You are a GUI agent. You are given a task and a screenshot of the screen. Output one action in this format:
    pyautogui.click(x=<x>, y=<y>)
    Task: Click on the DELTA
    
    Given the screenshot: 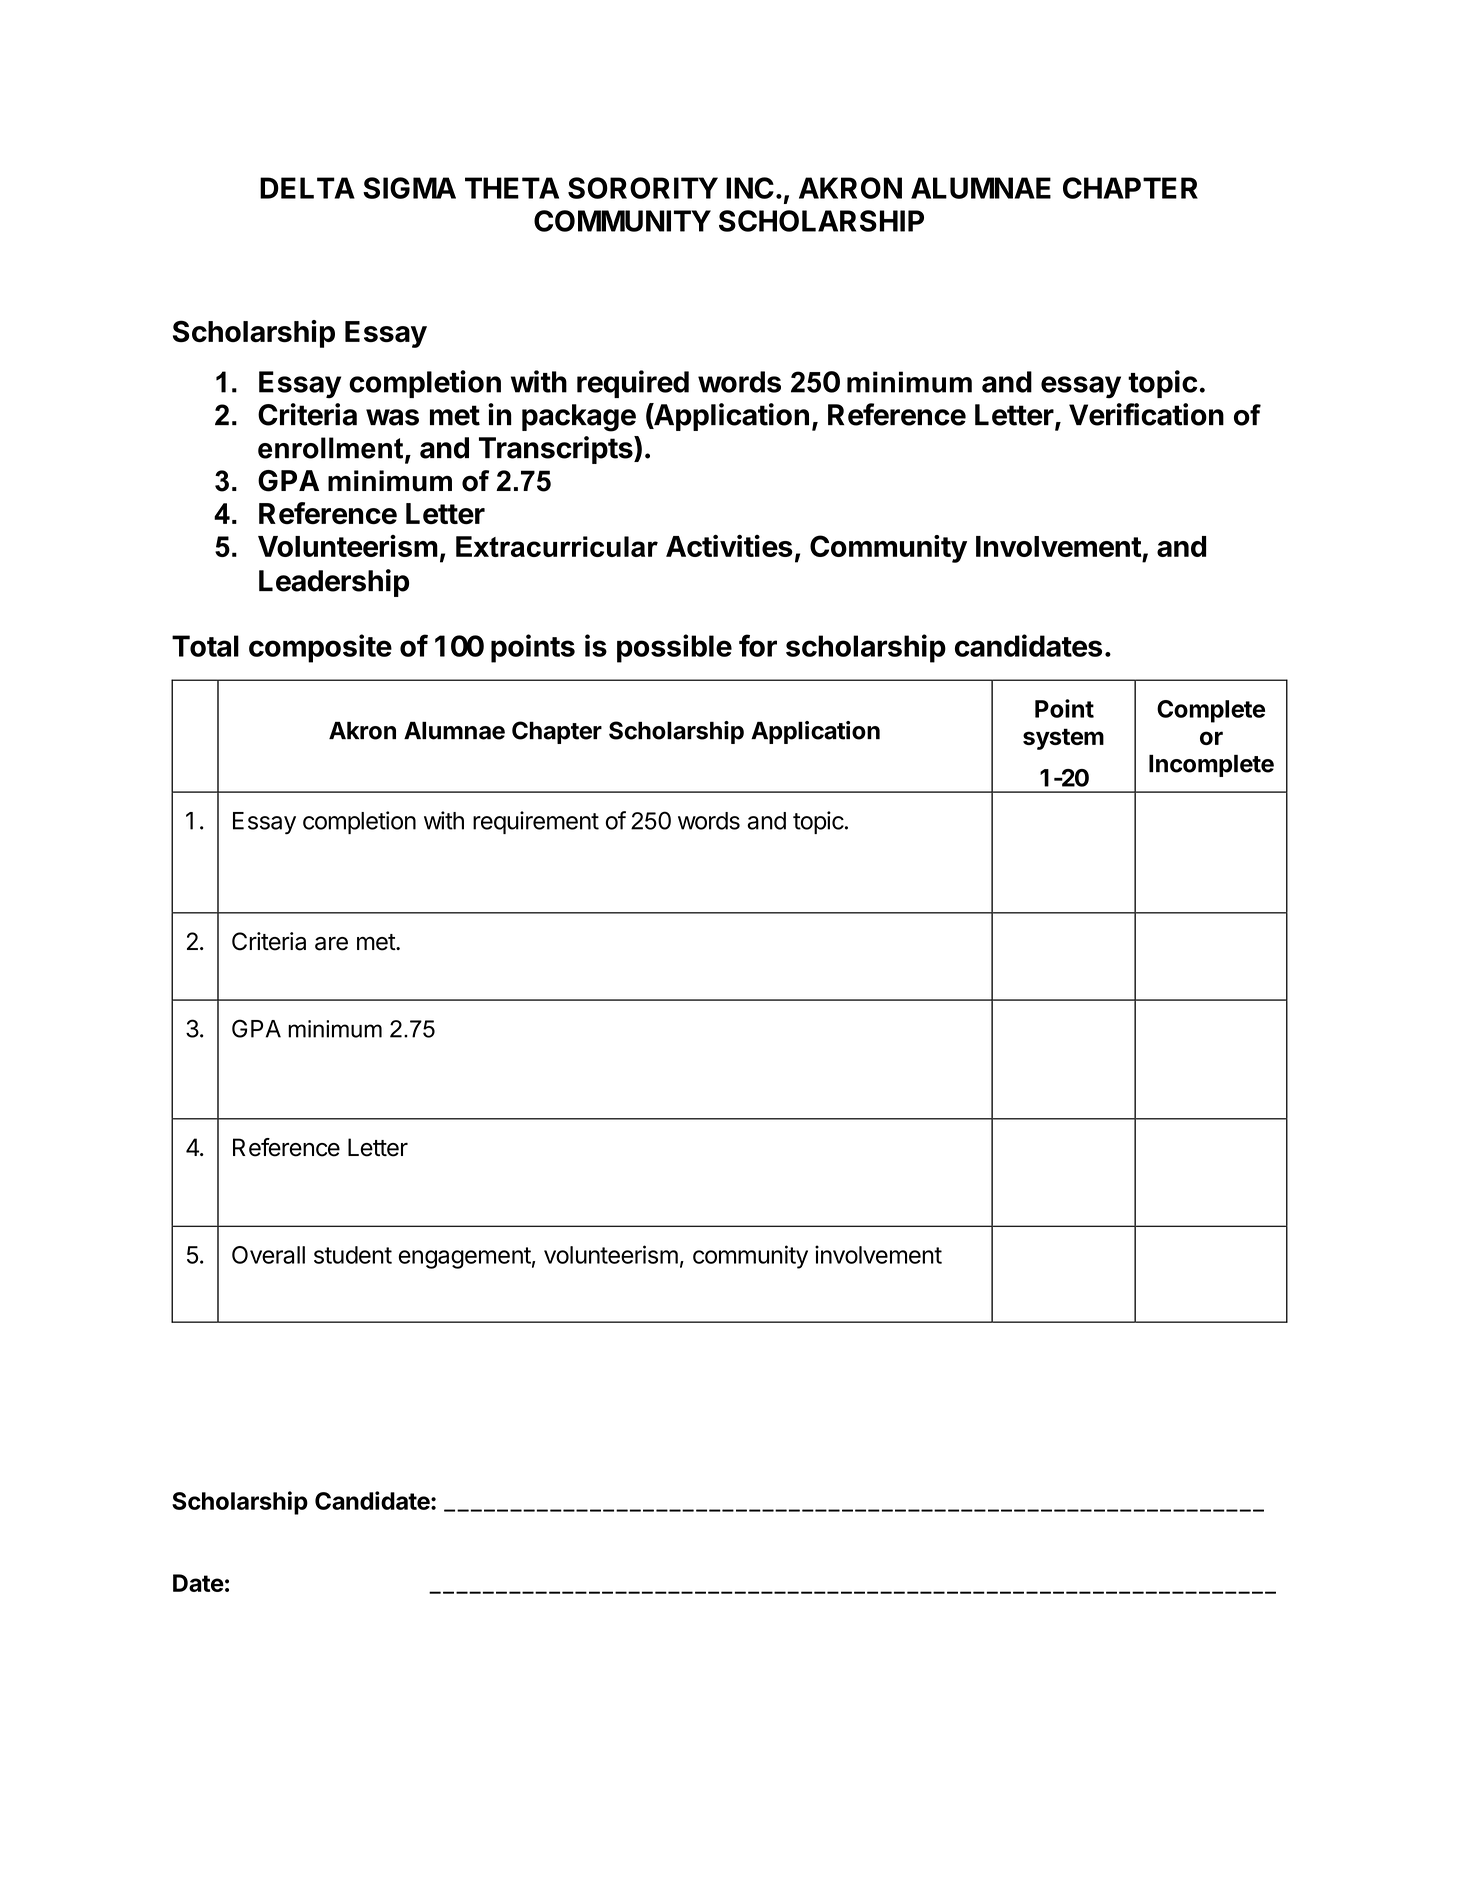 What is the action you would take?
    pyautogui.click(x=307, y=188)
